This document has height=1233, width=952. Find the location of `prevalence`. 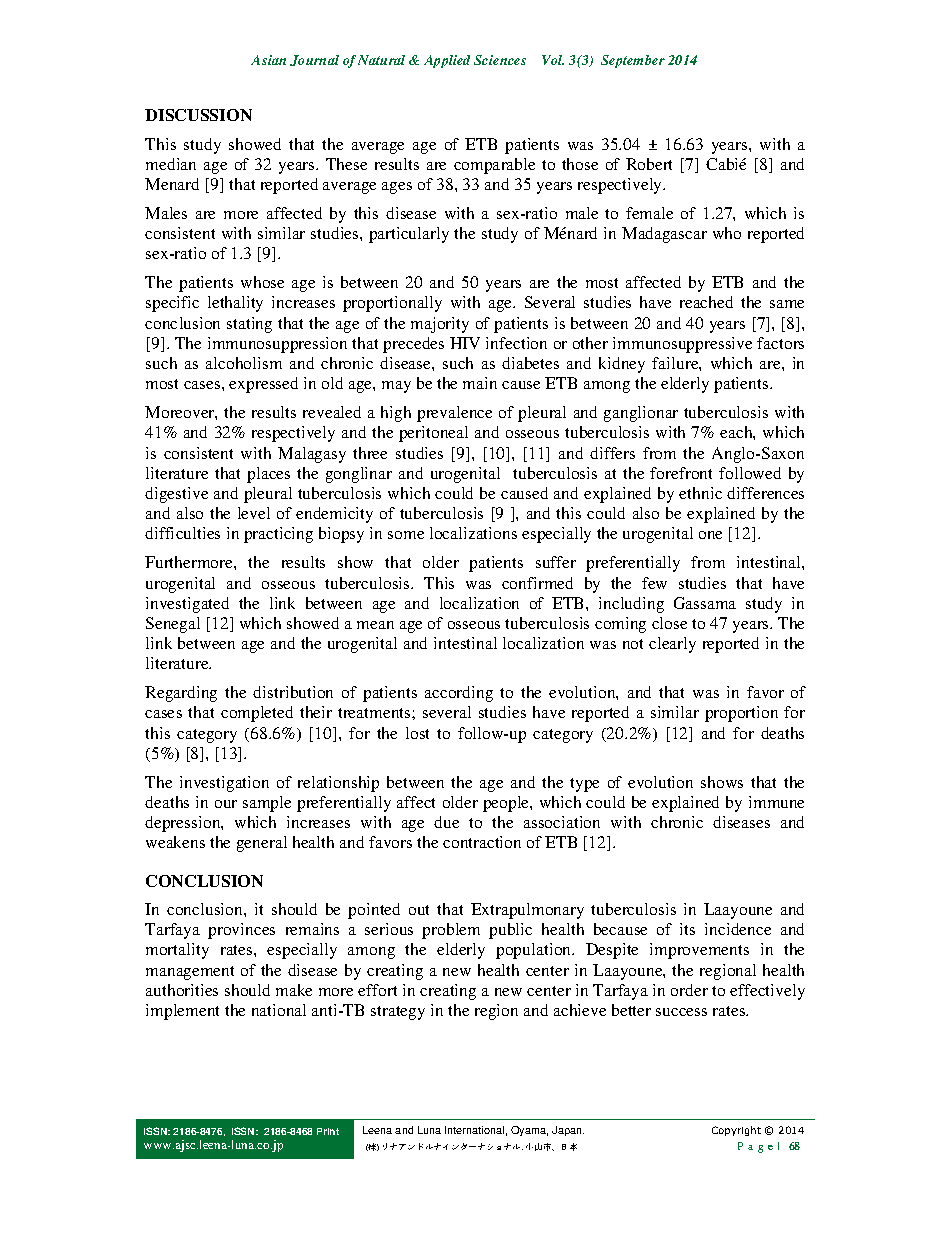

prevalence is located at coordinates (454, 414).
